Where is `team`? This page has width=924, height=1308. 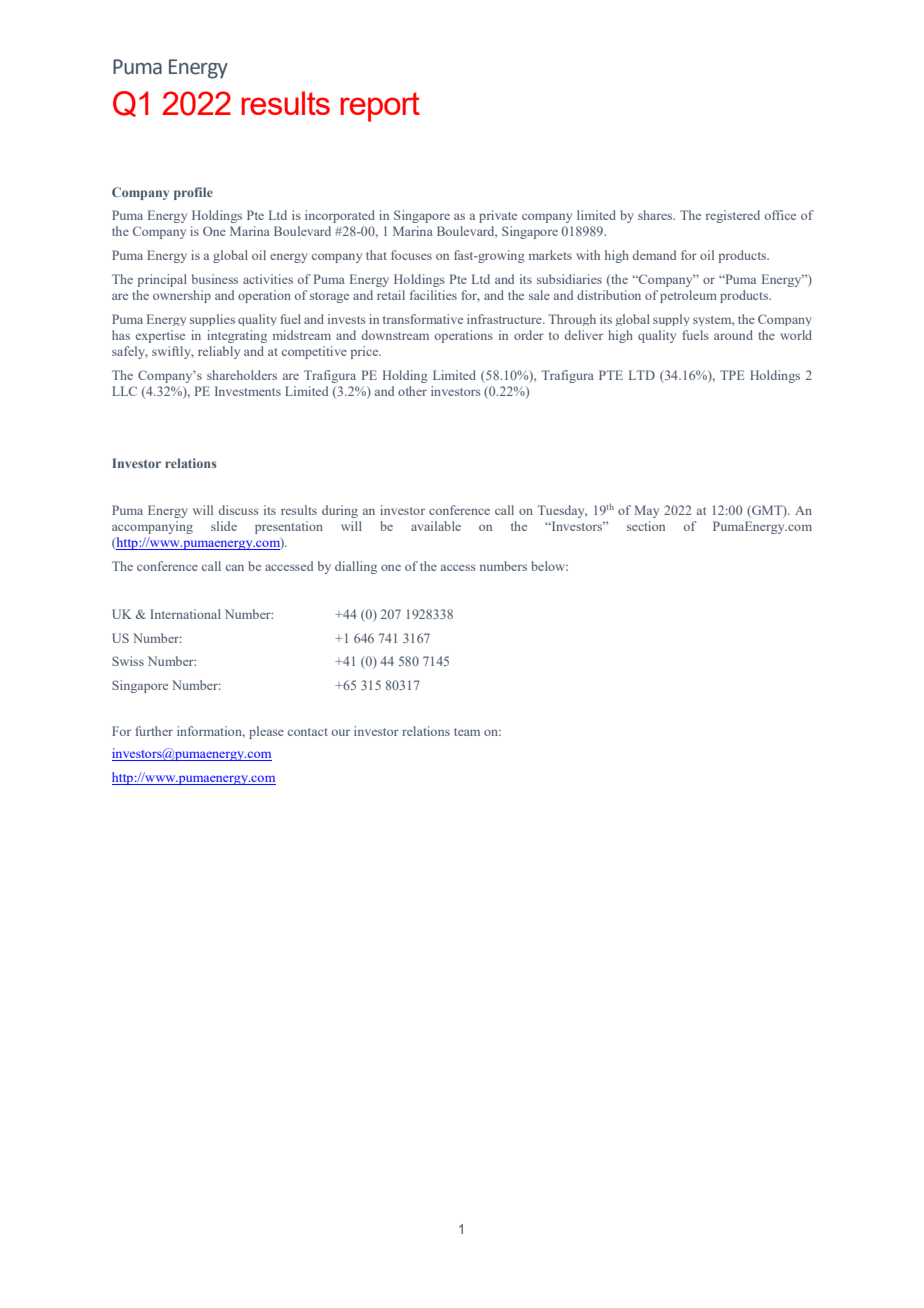 team is located at coordinates (467, 732).
